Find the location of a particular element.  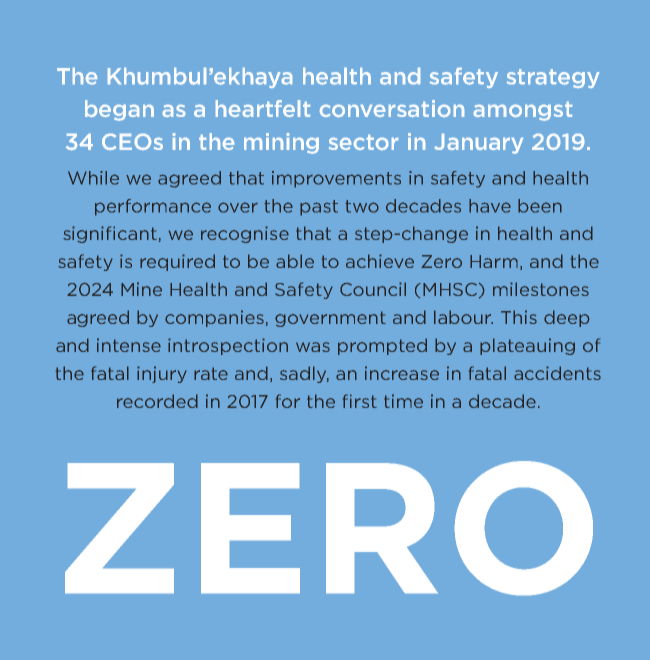

able is located at coordinates (295, 261).
